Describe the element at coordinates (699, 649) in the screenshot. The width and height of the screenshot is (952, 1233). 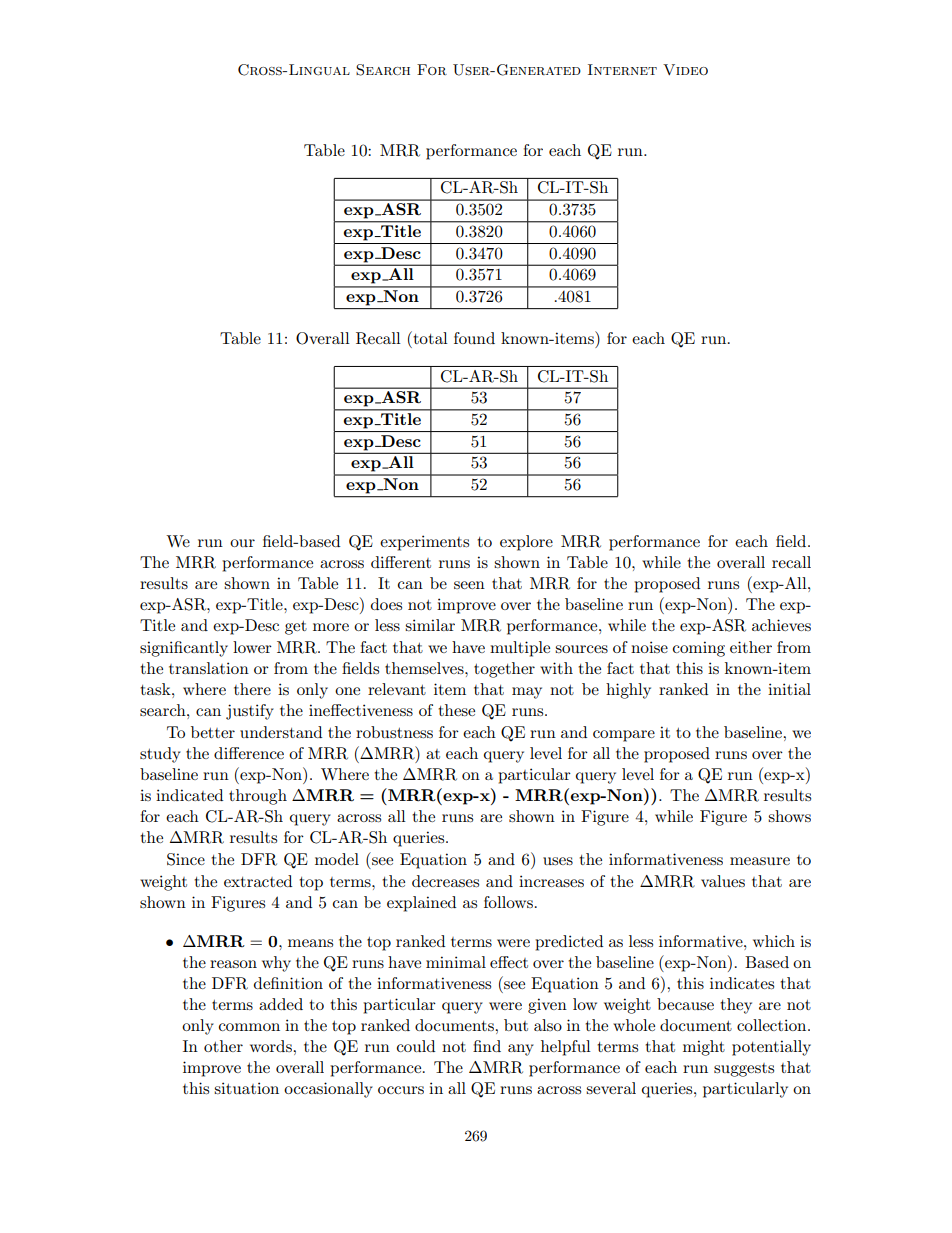
I see `coming` at that location.
